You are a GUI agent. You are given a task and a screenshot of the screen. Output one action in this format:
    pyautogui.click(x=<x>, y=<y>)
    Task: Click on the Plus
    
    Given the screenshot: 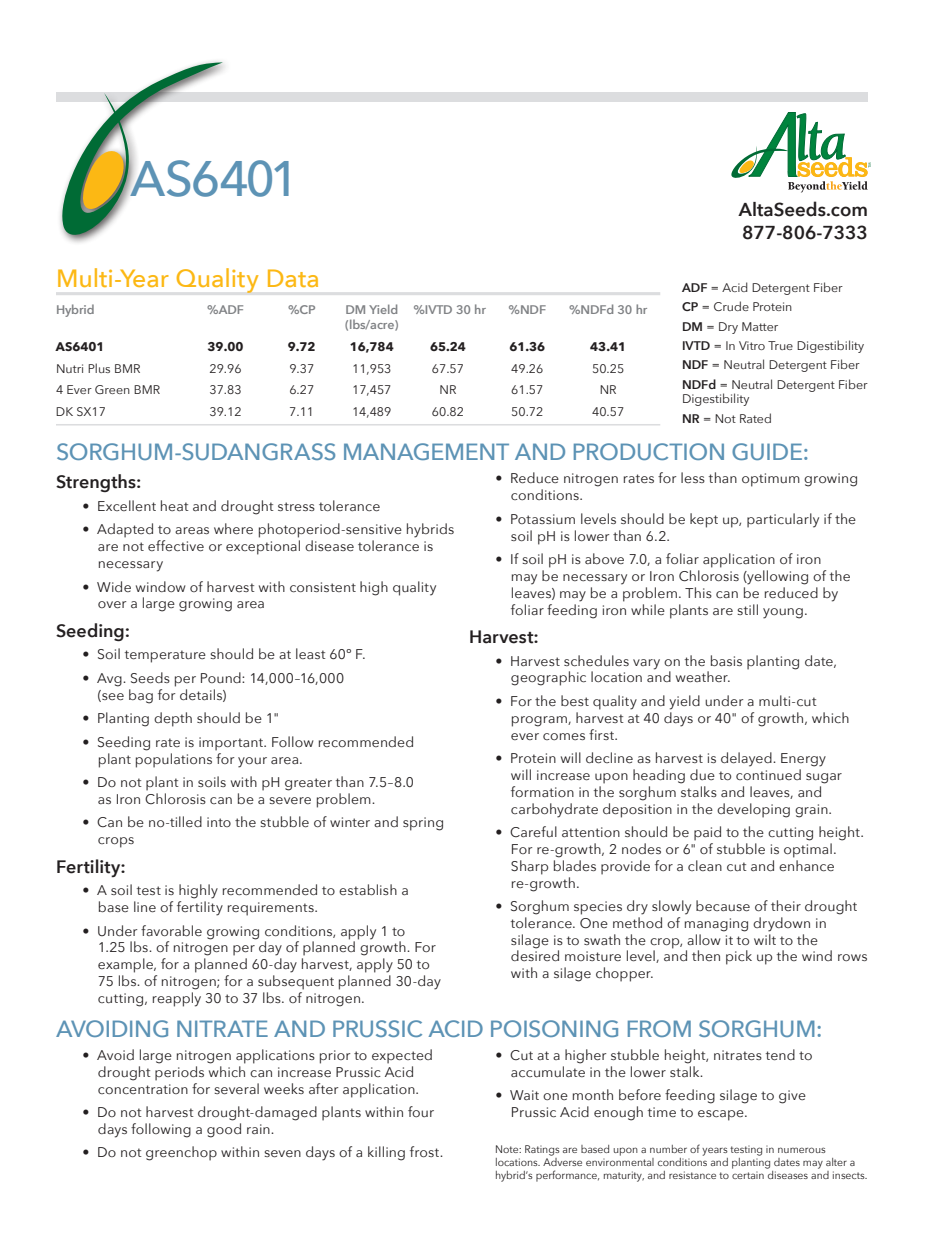 What is the action you would take?
    pyautogui.click(x=99, y=368)
